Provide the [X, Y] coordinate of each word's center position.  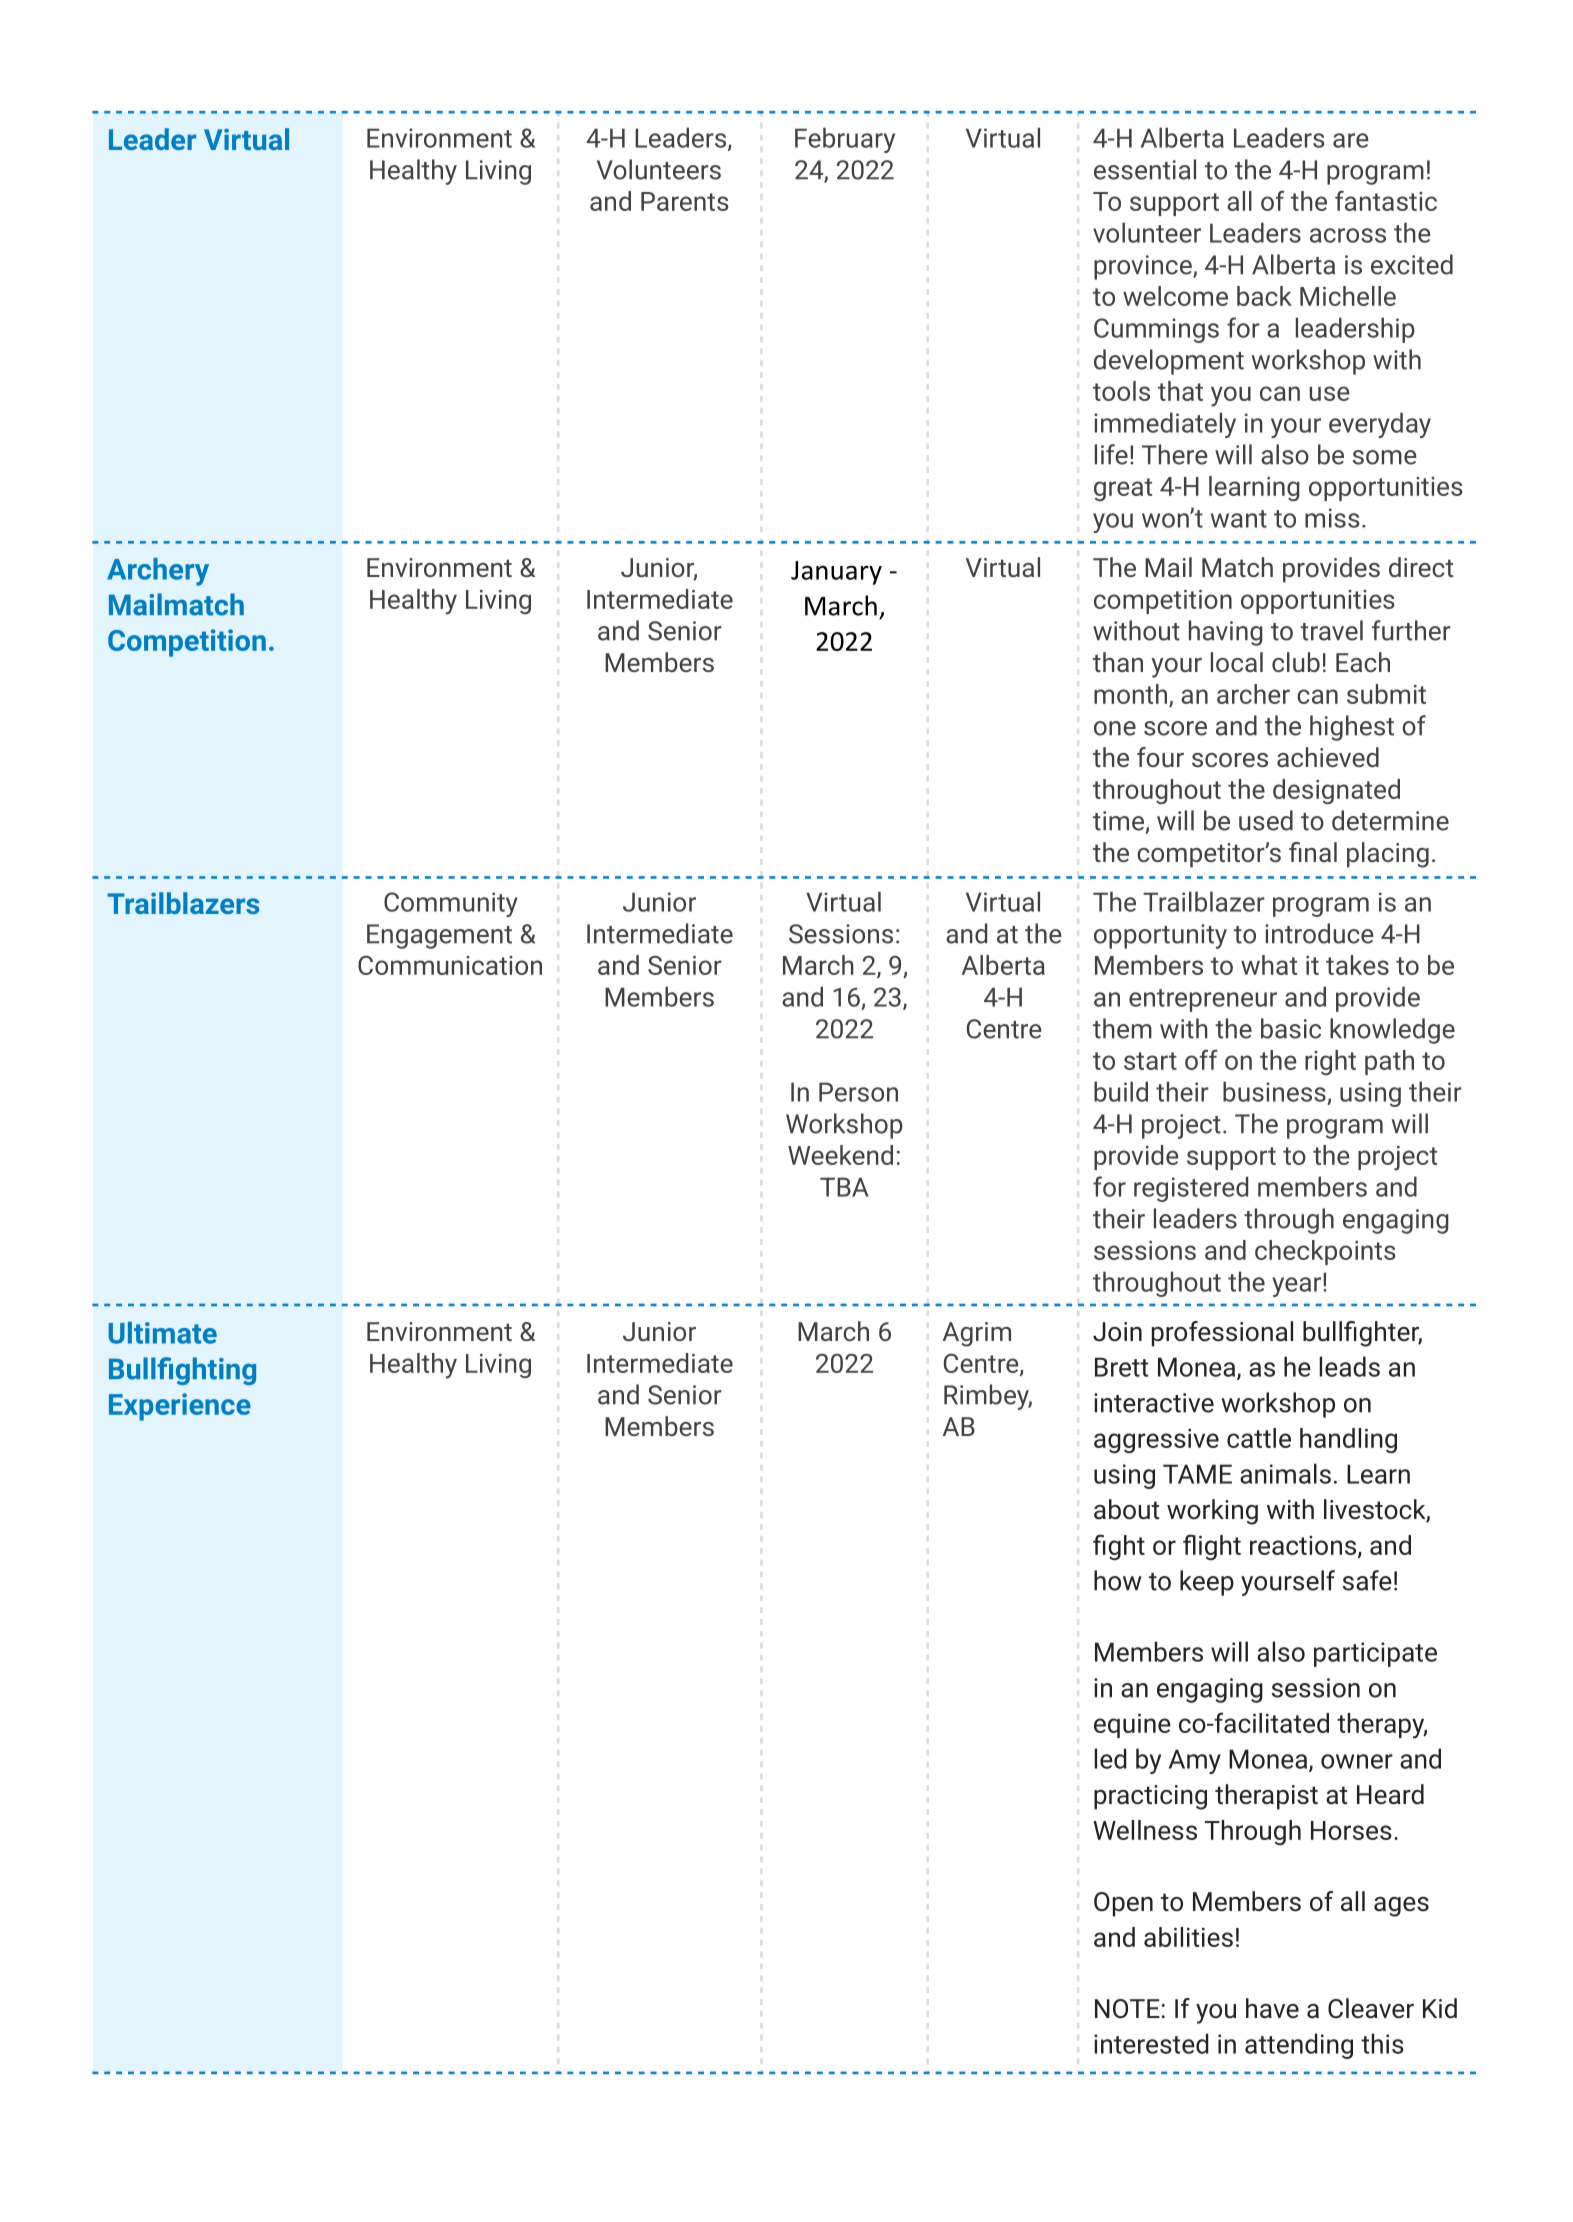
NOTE [1127, 2009]
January [836, 573]
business [1274, 1091]
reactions [1303, 1545]
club [1296, 662]
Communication [450, 965]
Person [858, 1092]
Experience [180, 1407]
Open [1123, 1904]
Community [451, 904]
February [845, 140]
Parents [685, 201]
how [1118, 1580]
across [1348, 235]
